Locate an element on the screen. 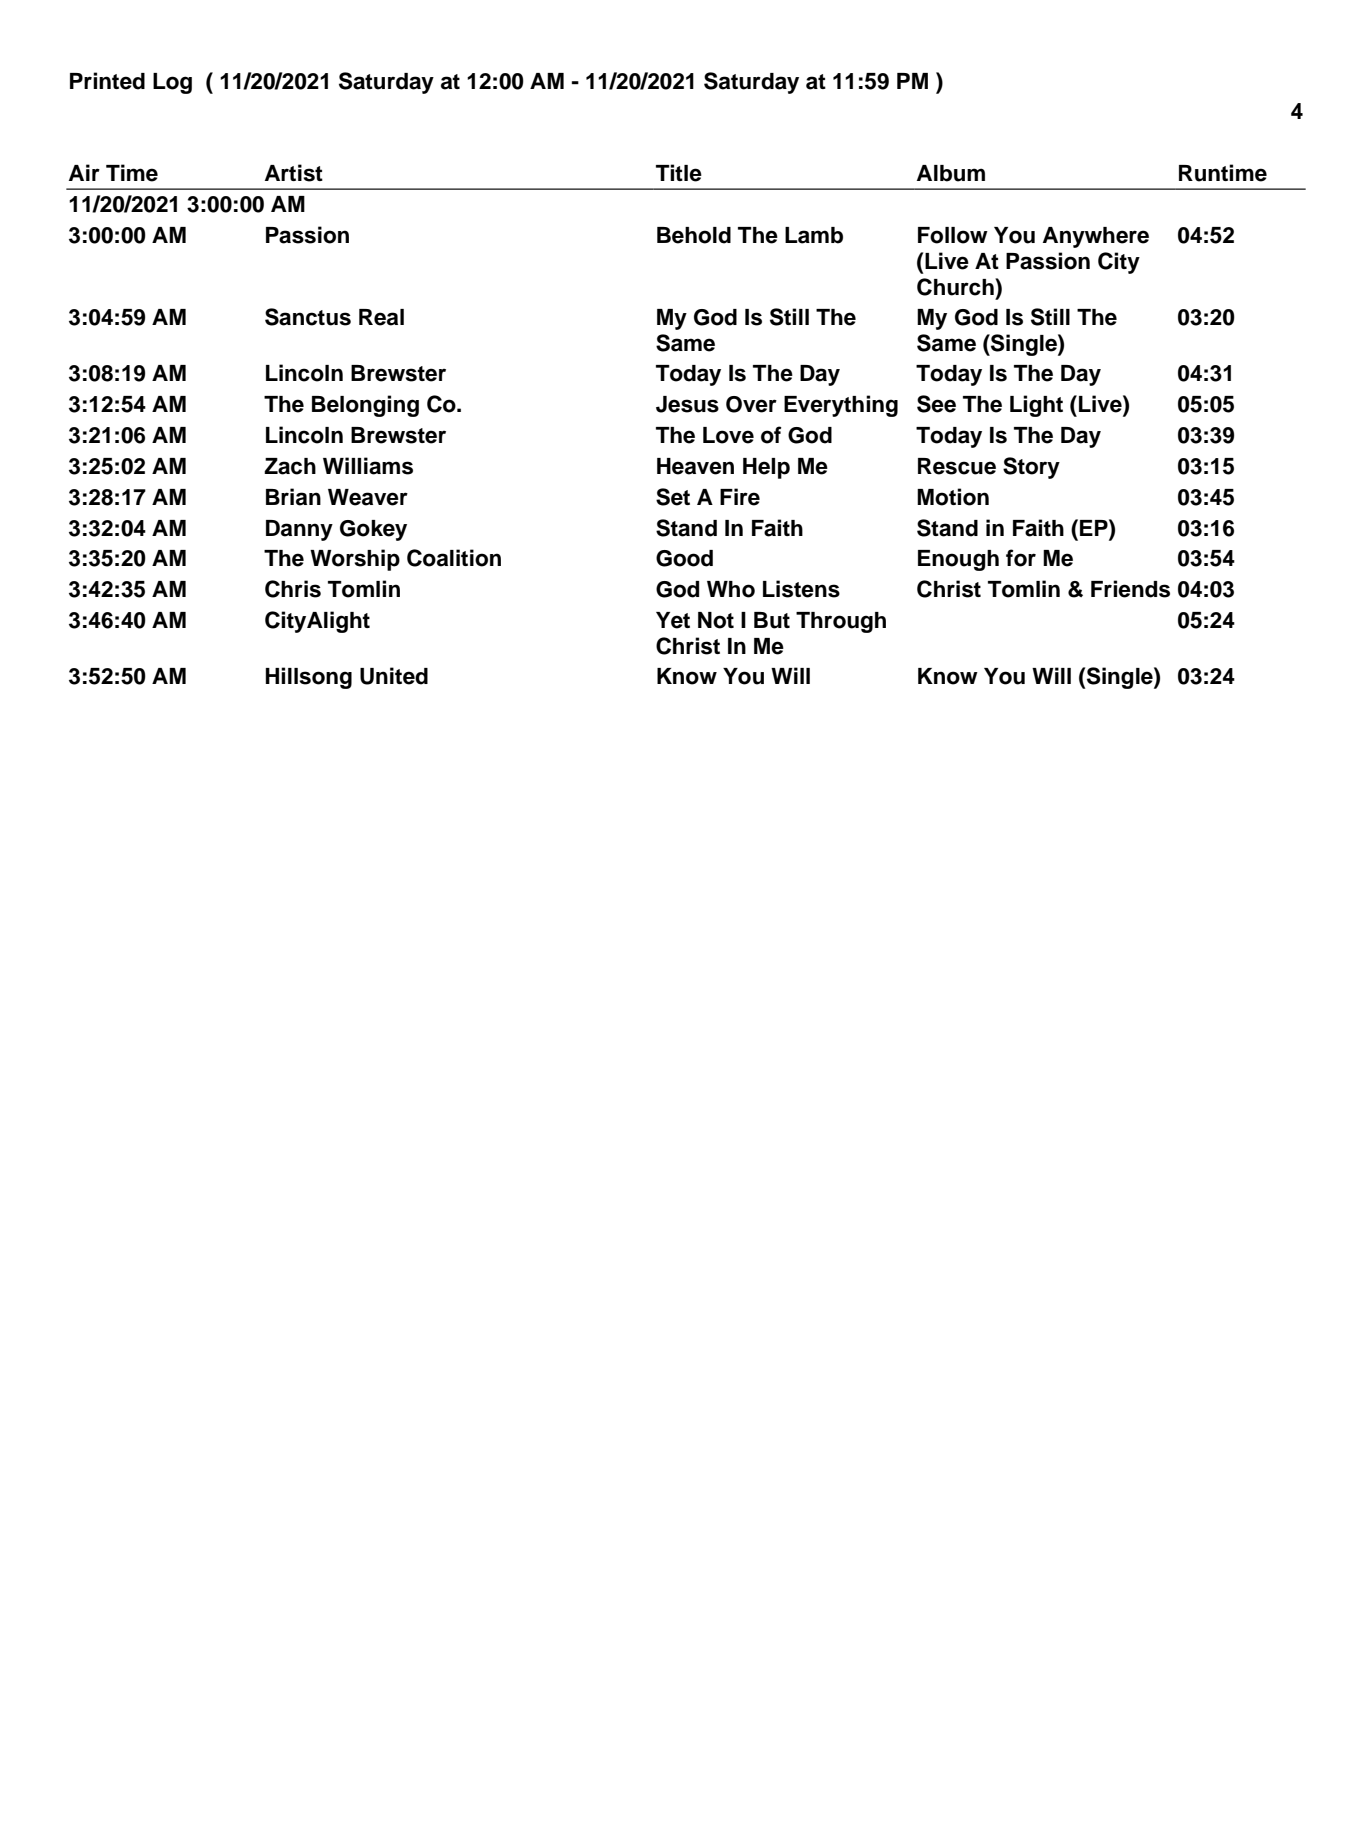 Image resolution: width=1371 pixels, height=1824 pixels. Through is located at coordinates (841, 622).
